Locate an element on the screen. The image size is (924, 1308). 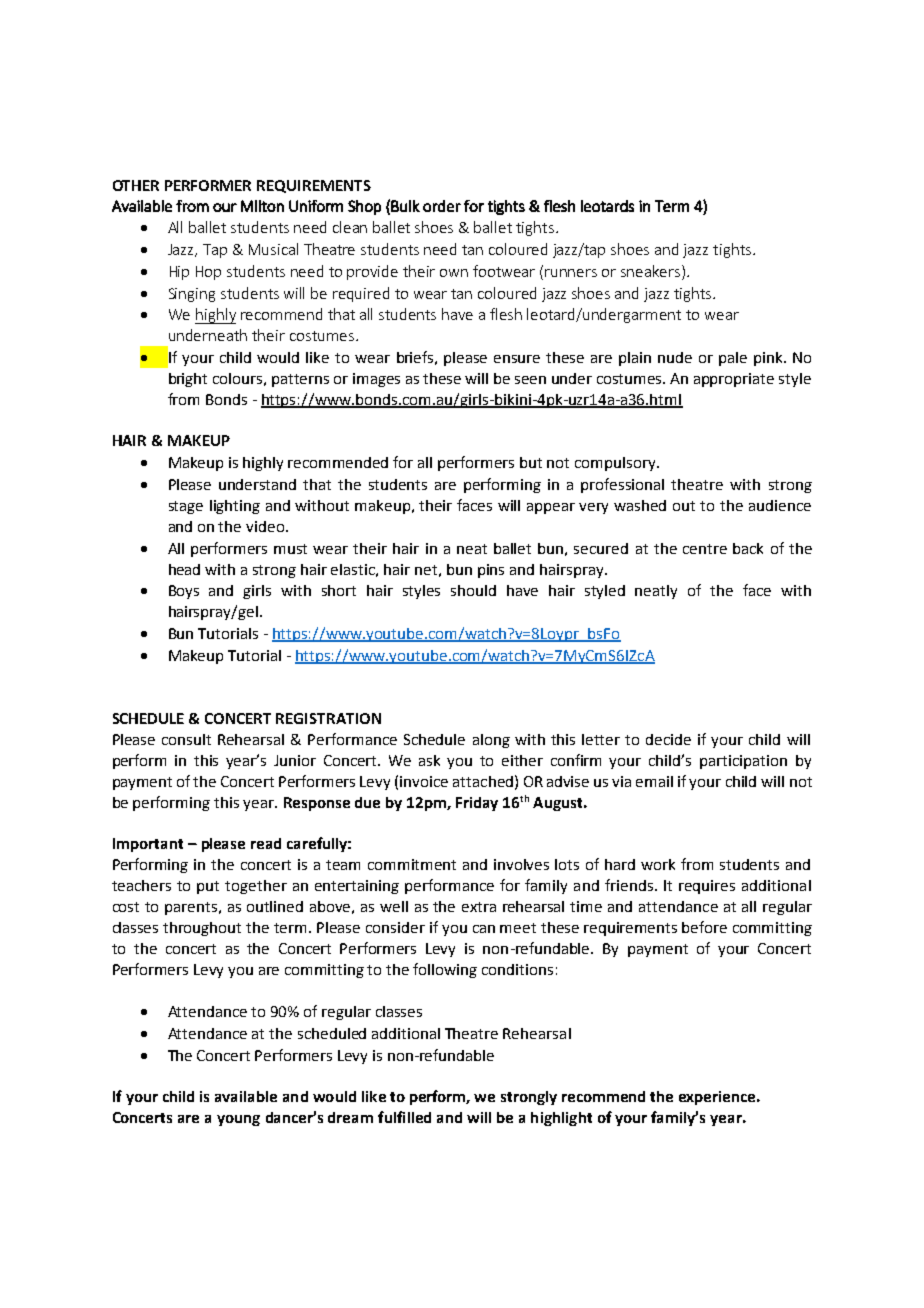
but is located at coordinates (531, 462).
